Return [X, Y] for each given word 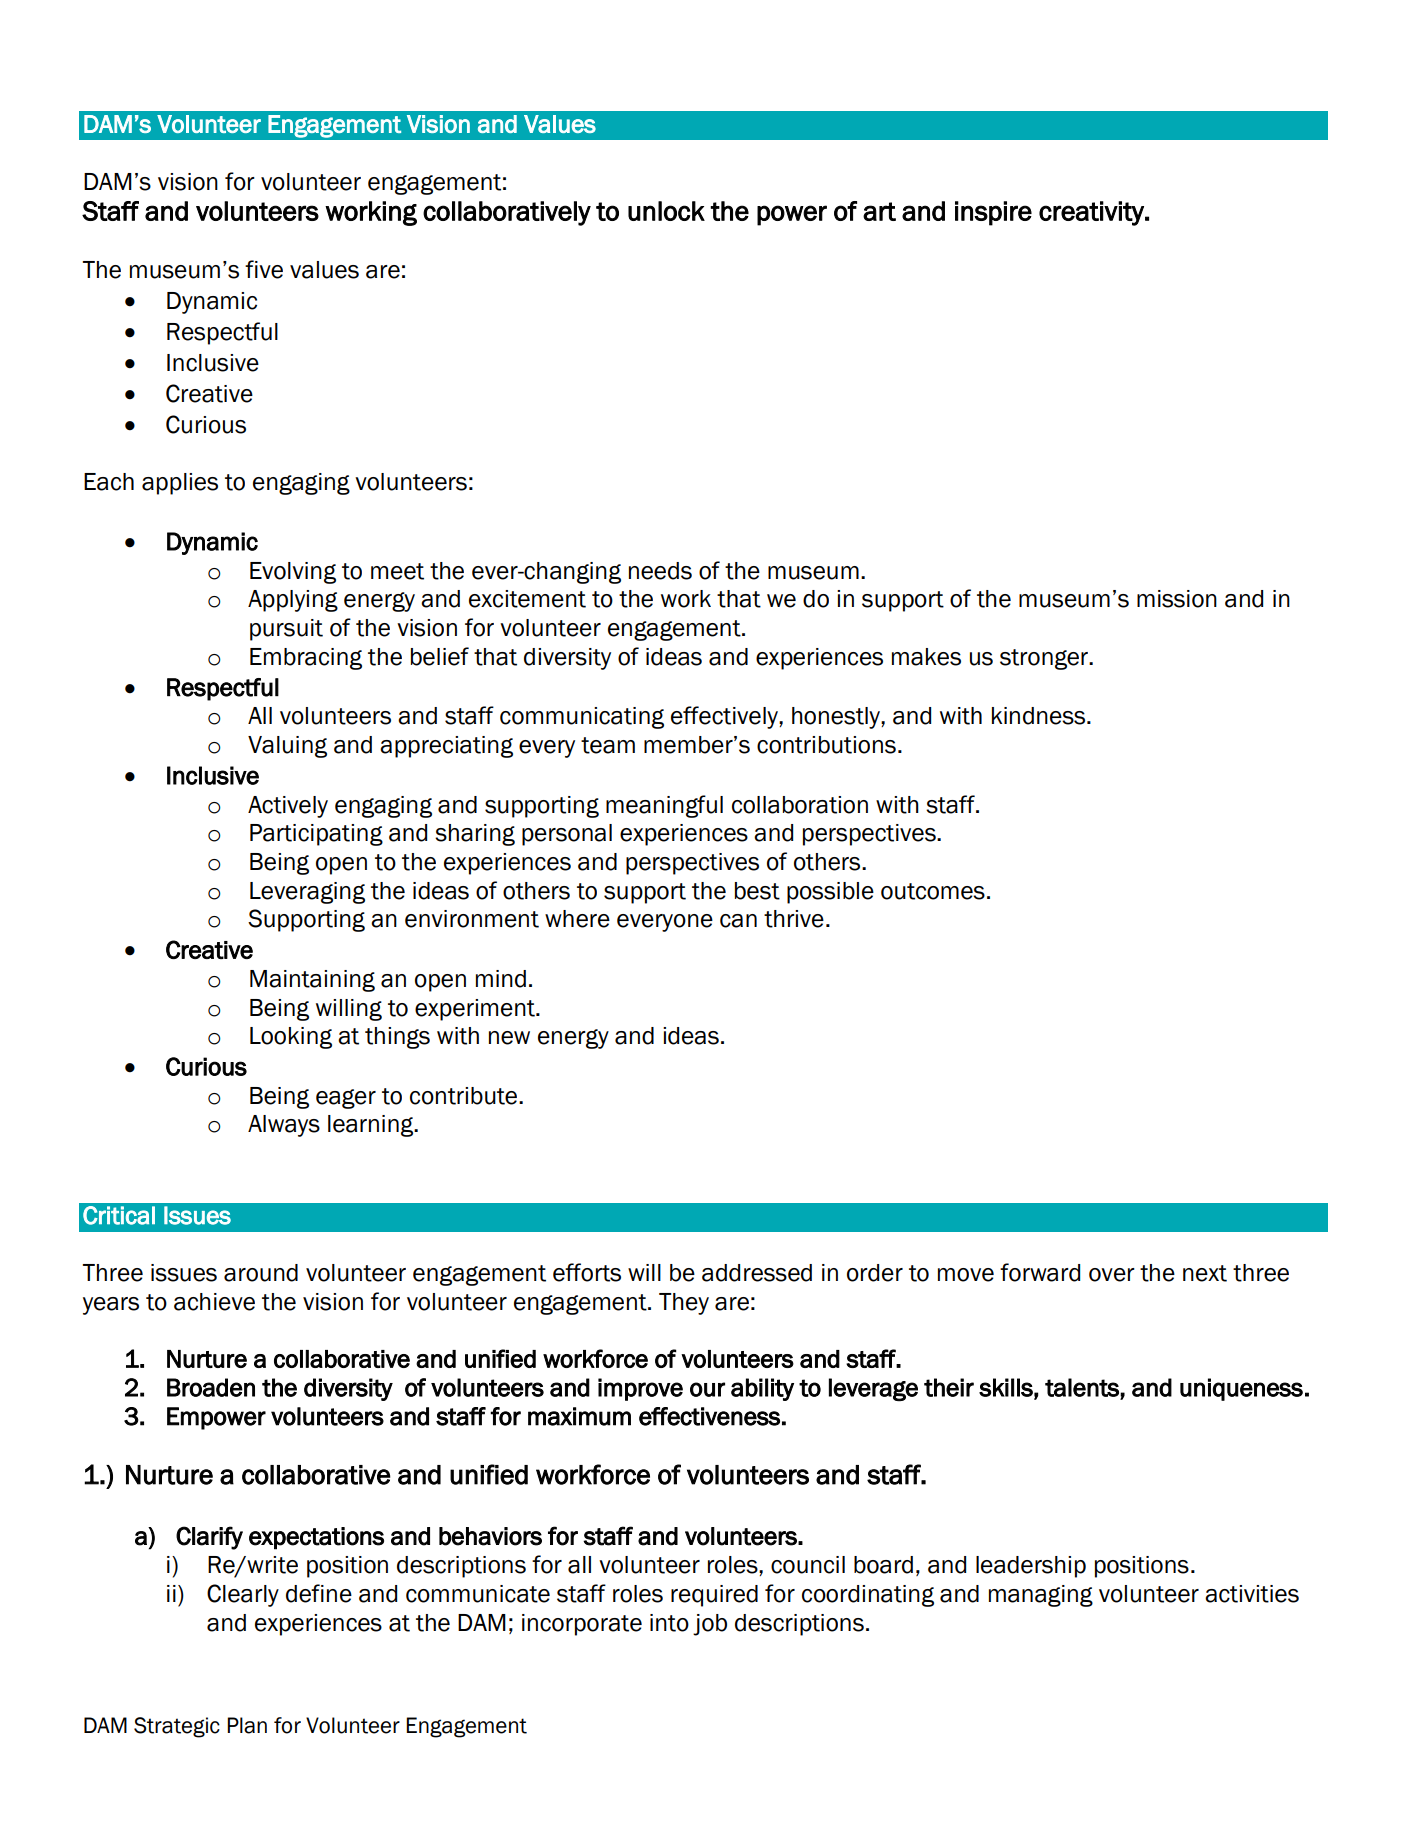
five [264, 269]
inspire [993, 213]
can [738, 921]
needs [660, 571]
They [684, 1304]
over [1112, 1275]
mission [1177, 599]
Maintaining [312, 981]
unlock [666, 211]
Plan [247, 1725]
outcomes [933, 891]
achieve [214, 1302]
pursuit [286, 630]
